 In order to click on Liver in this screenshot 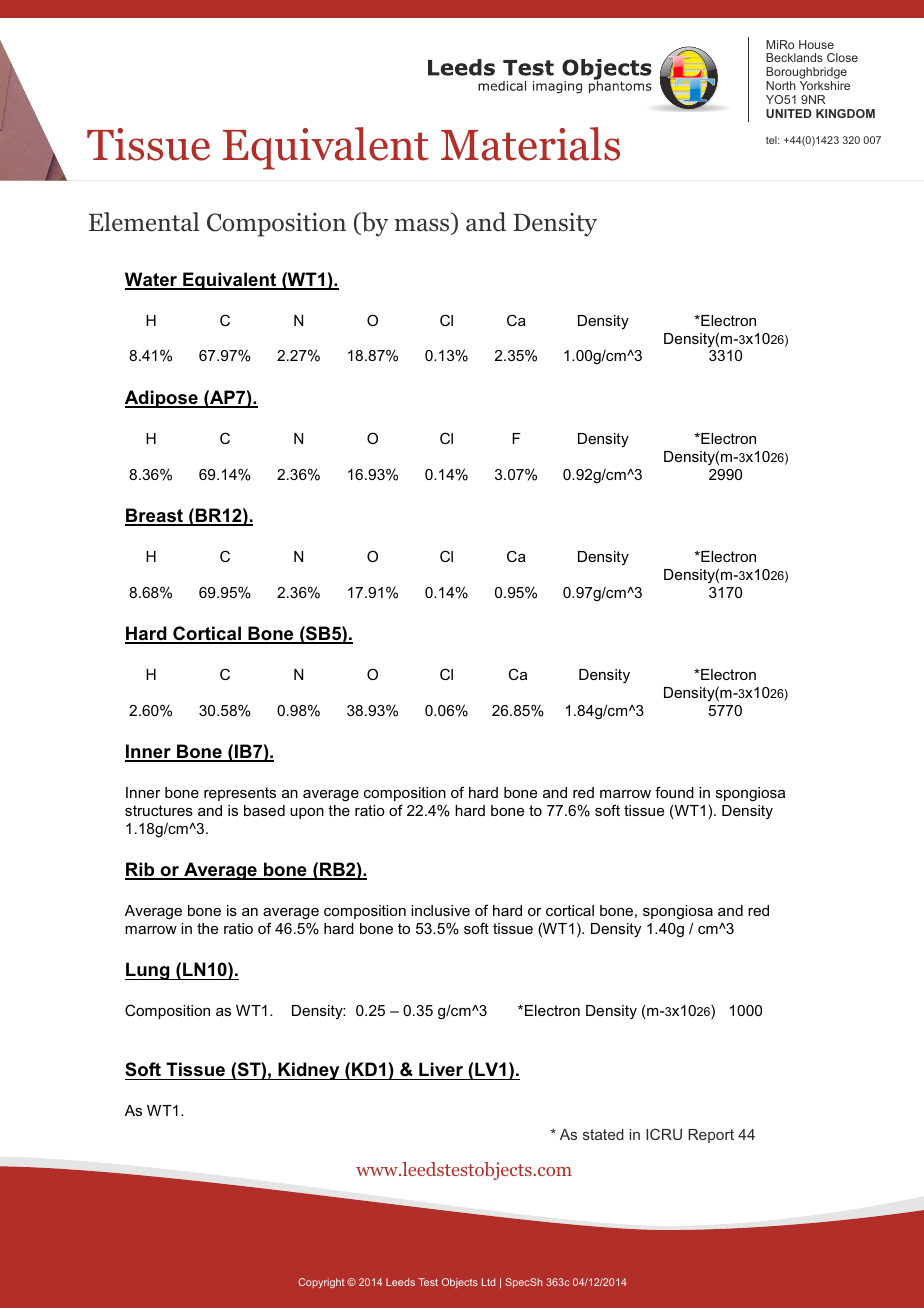, I will do `click(441, 1069)`.
